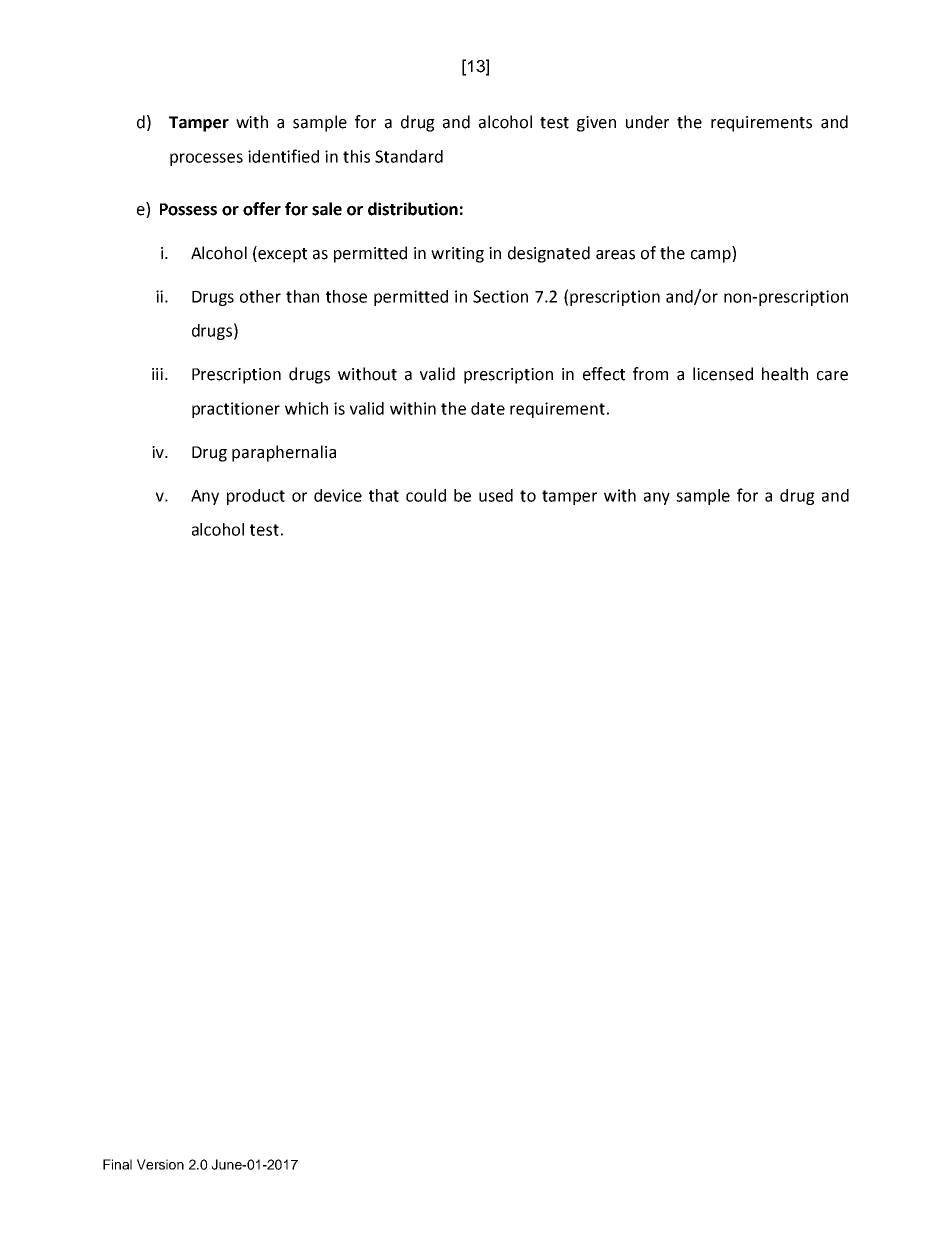 The width and height of the image is (952, 1233). What do you see at coordinates (488, 408) in the image?
I see `date` at bounding box center [488, 408].
